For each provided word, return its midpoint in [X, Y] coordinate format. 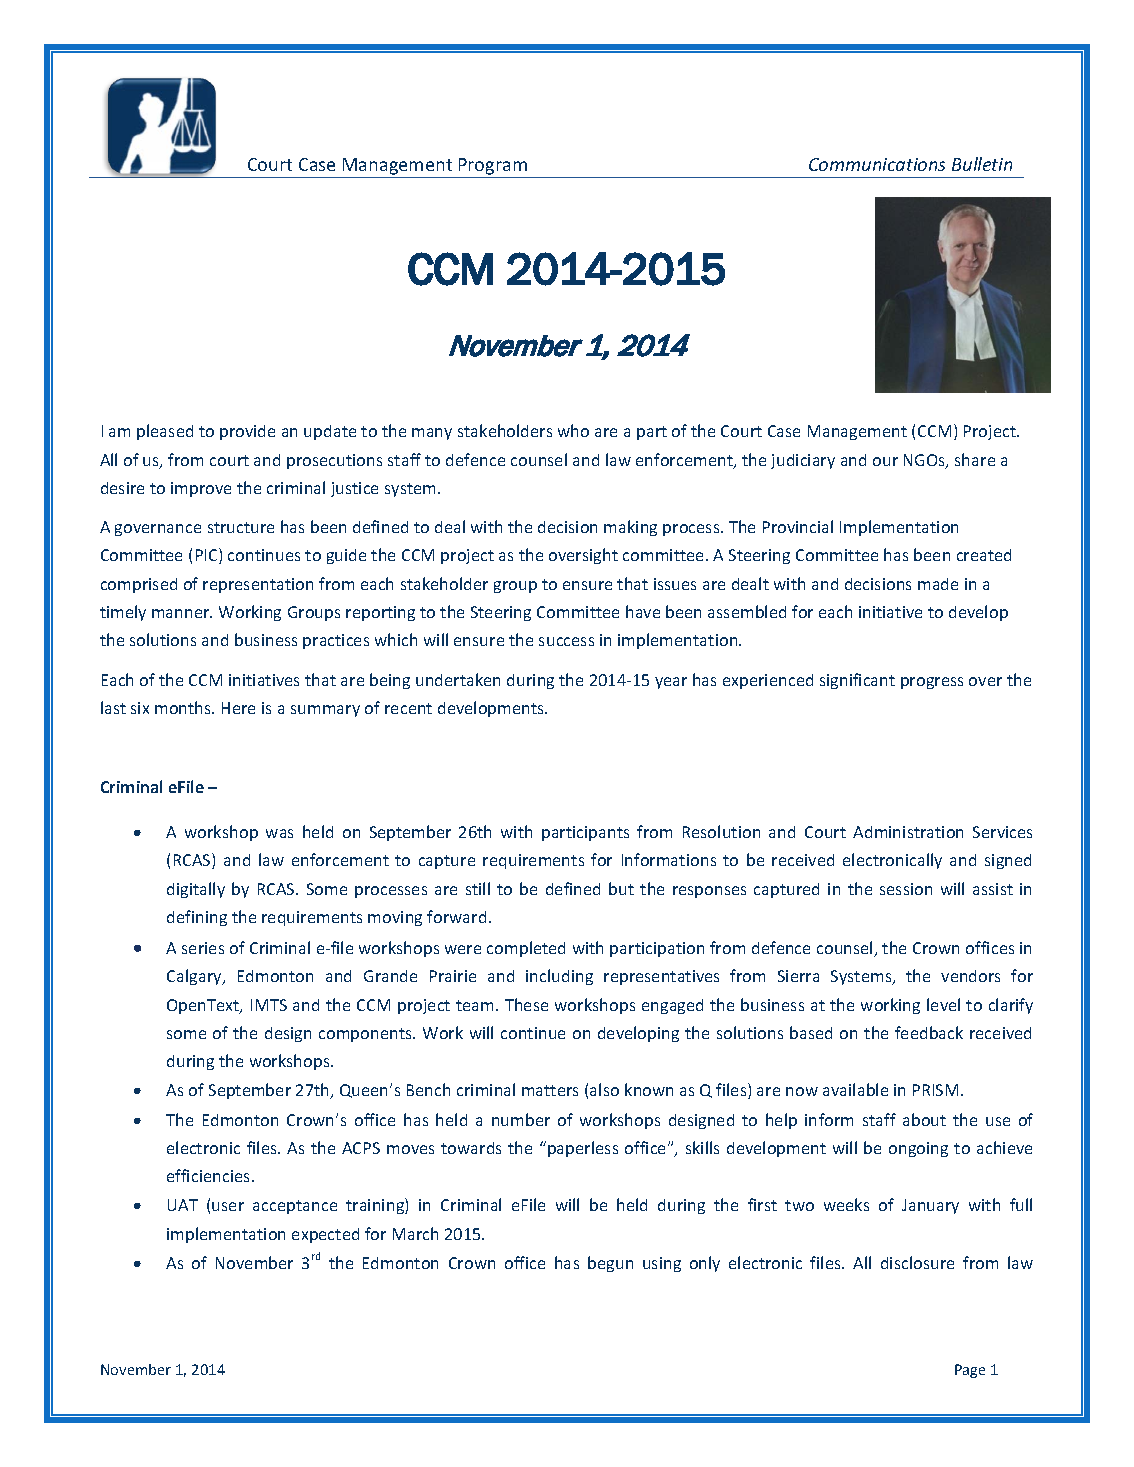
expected [325, 1235]
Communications [877, 164]
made [938, 584]
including [559, 977]
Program [493, 166]
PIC [208, 556]
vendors [970, 976]
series [203, 948]
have [643, 611]
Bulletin [982, 164]
